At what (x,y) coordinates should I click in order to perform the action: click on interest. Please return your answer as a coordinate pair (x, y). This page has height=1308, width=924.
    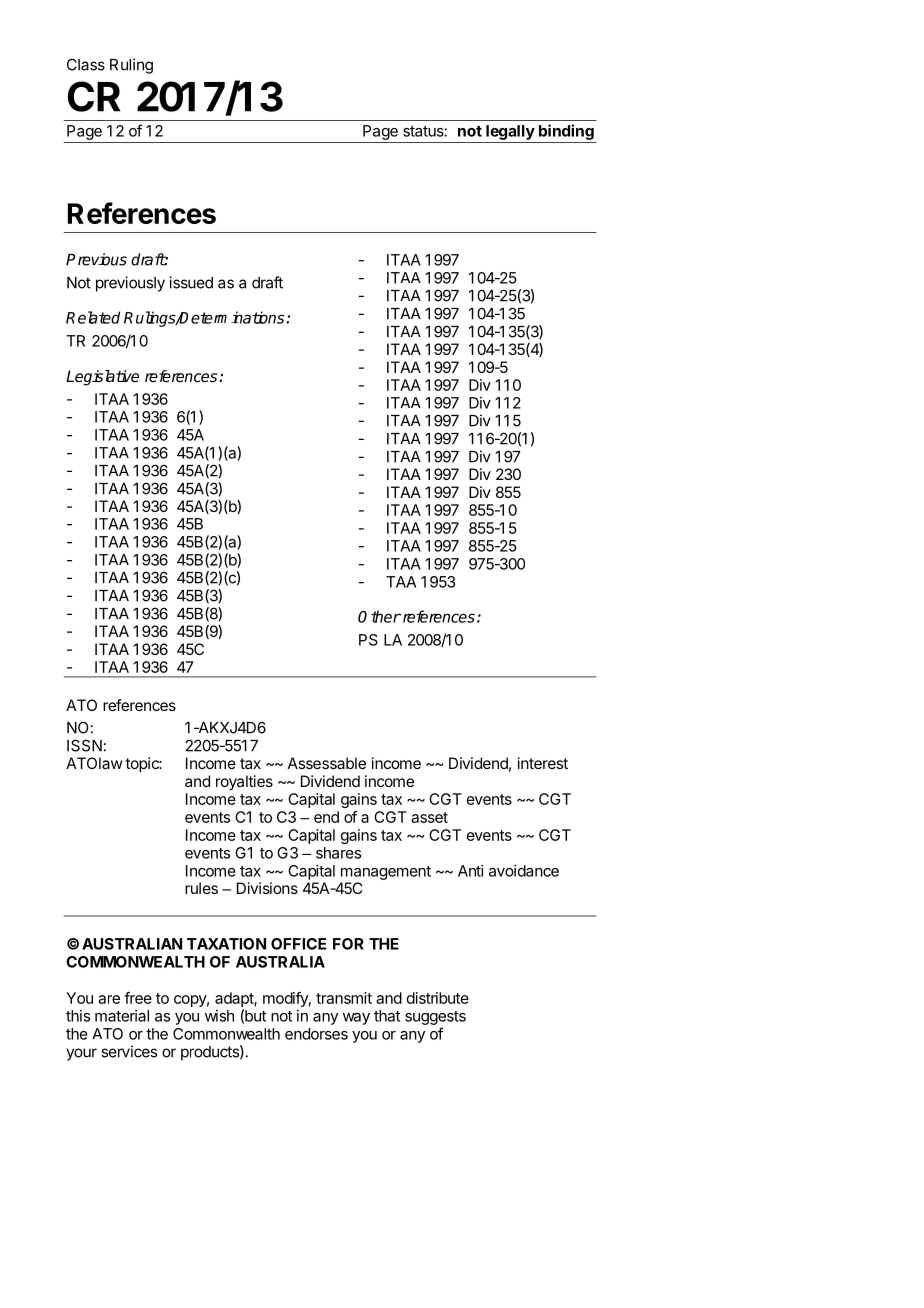
    Looking at the image, I should click on (543, 763).
